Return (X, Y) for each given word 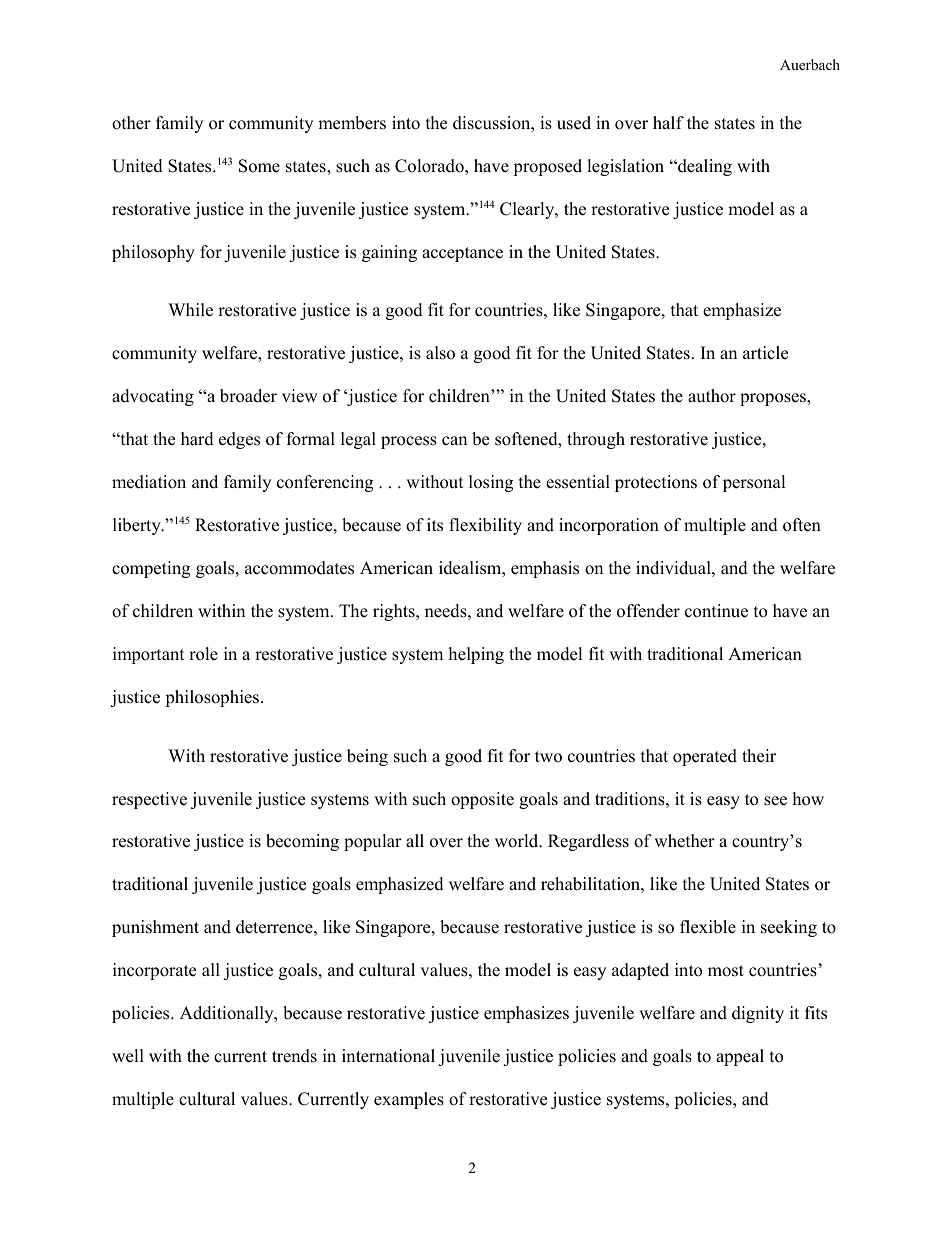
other (131, 123)
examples (409, 1100)
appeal (740, 1057)
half (668, 122)
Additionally (228, 1014)
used (574, 123)
